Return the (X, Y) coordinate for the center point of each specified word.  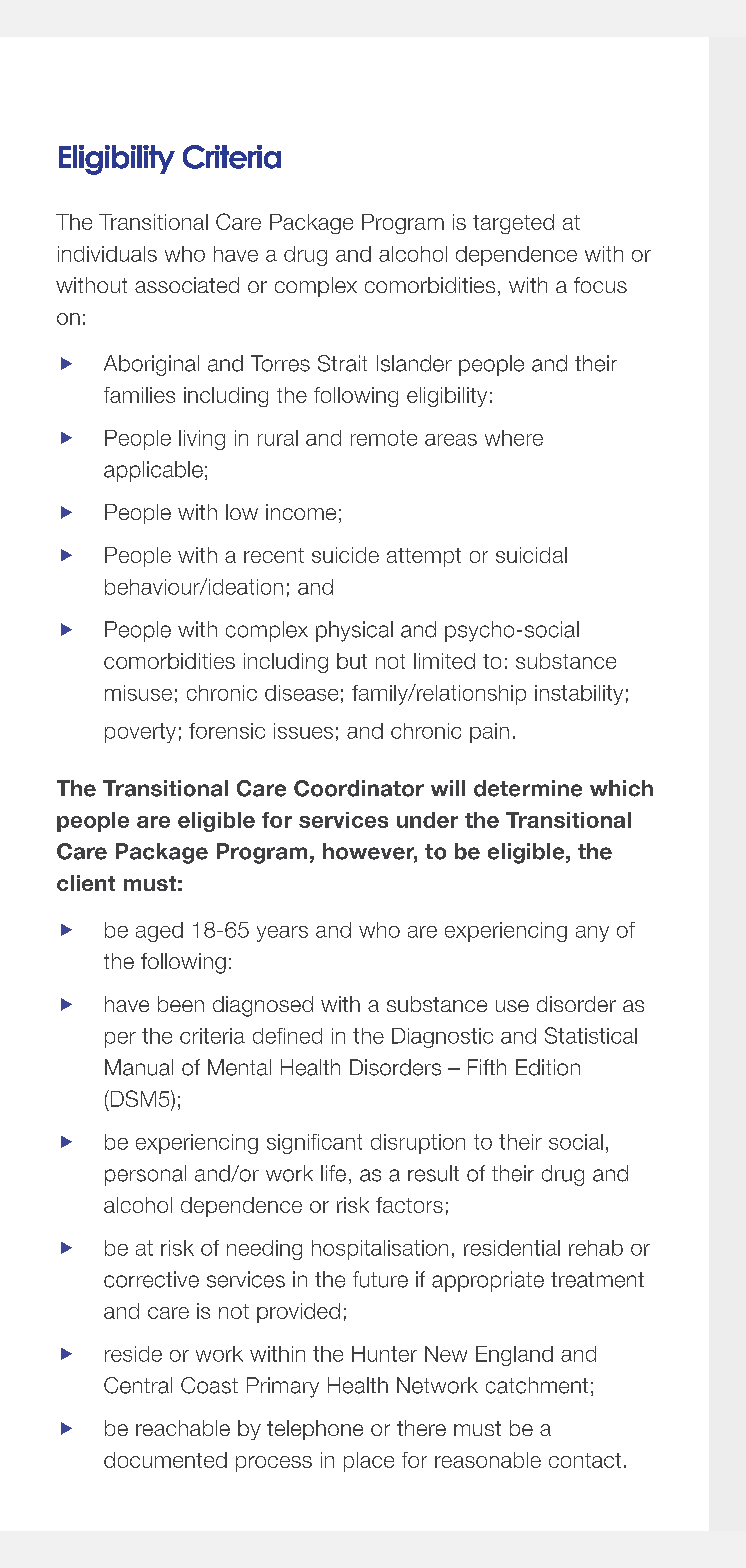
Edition (548, 1067)
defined (287, 1036)
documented (165, 1460)
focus (600, 285)
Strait (342, 363)
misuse (138, 693)
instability (579, 695)
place (369, 1462)
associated (187, 285)
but (352, 661)
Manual (139, 1067)
